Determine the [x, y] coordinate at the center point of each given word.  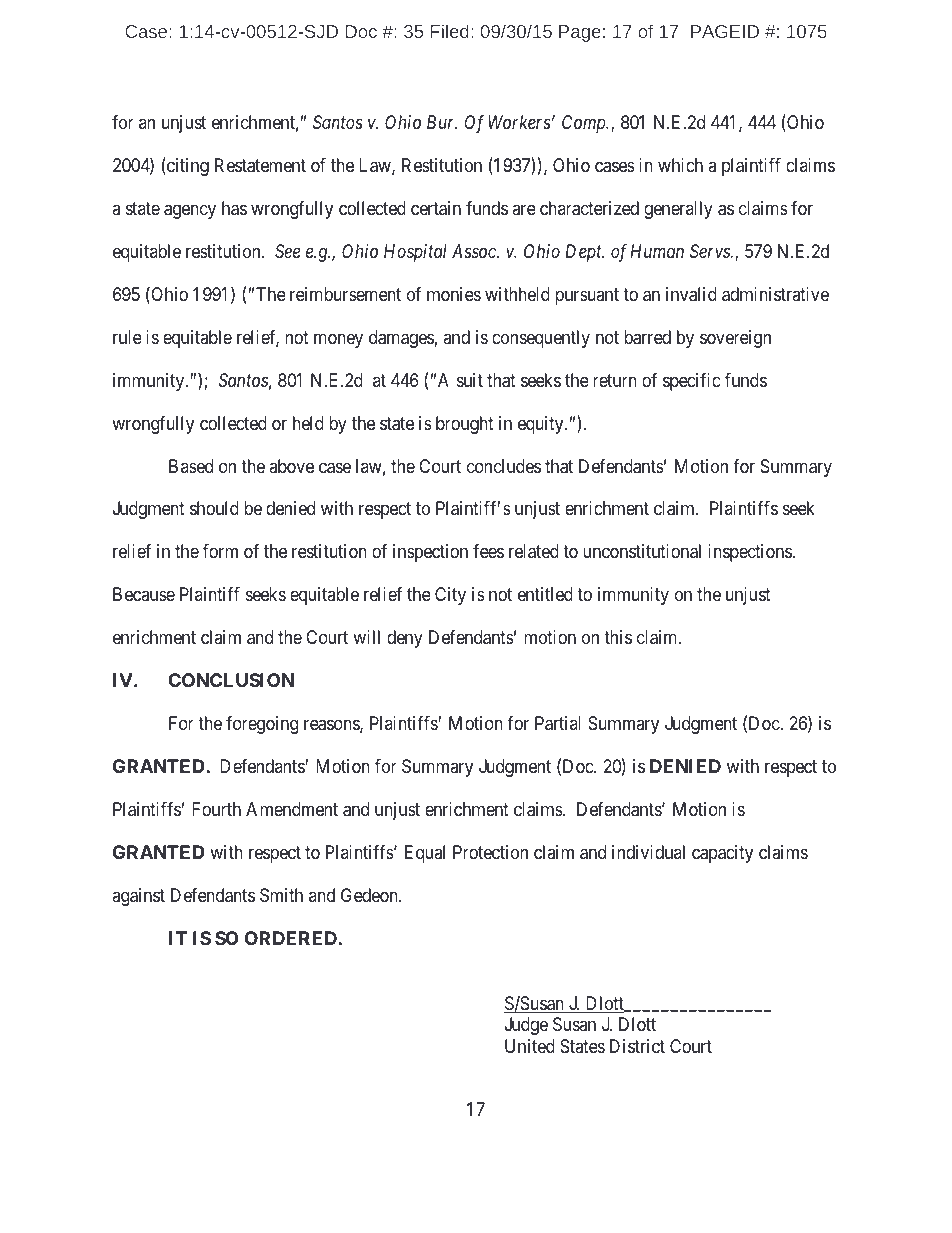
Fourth [216, 809]
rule [127, 337]
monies [454, 294]
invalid [691, 294]
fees [488, 551]
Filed [450, 31]
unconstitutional [642, 551]
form [220, 551]
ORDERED [291, 938]
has [234, 208]
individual [648, 852]
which [680, 165]
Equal [425, 854]
